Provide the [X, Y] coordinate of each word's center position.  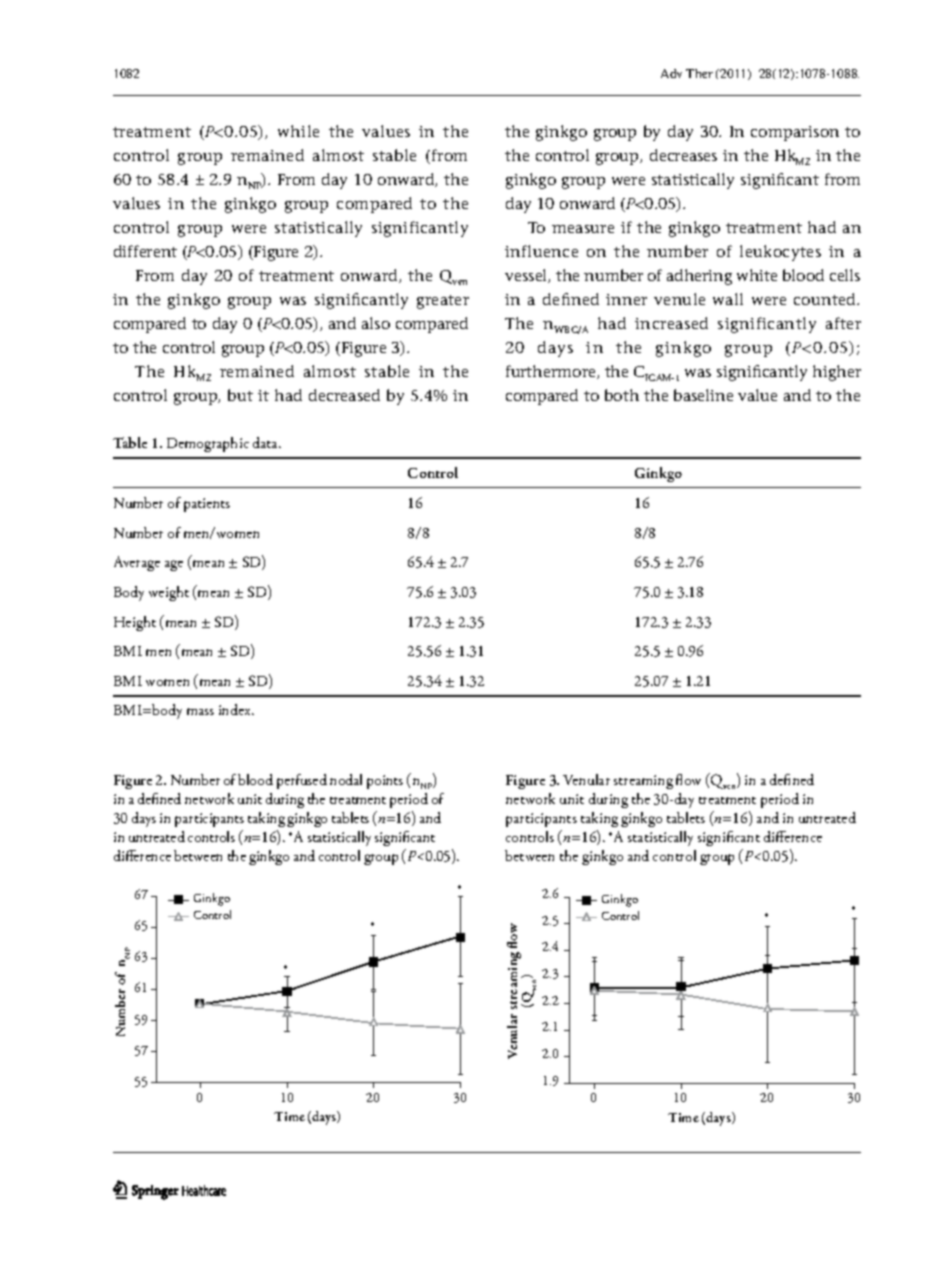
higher [837, 373]
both [622, 395]
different [145, 251]
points [385, 782]
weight [169, 593]
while [298, 131]
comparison [795, 133]
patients [207, 505]
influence [541, 251]
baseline [703, 395]
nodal [346, 779]
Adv [671, 73]
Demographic [208, 444]
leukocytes [780, 253]
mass [200, 711]
